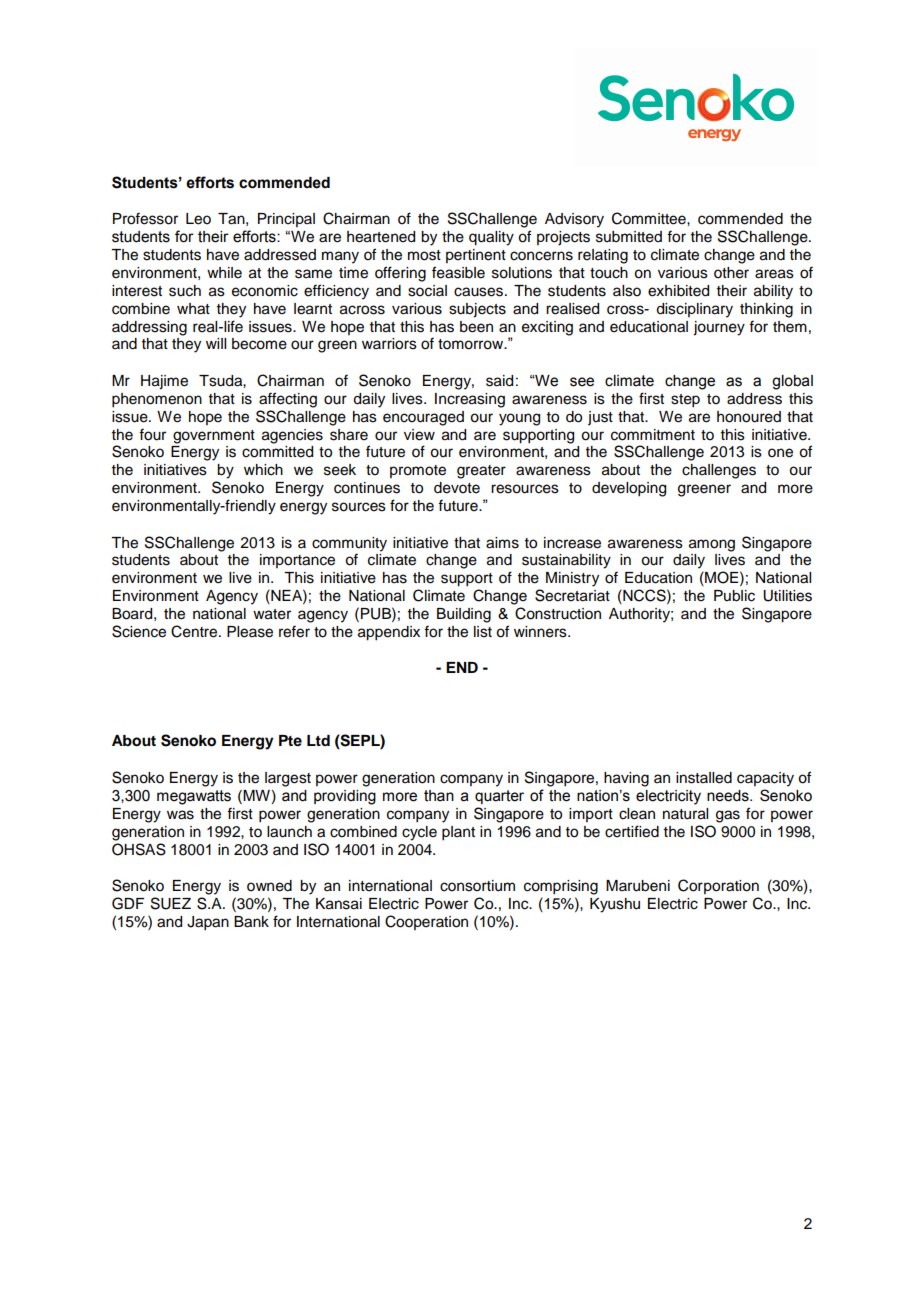  I want to click on which, so click(263, 470).
